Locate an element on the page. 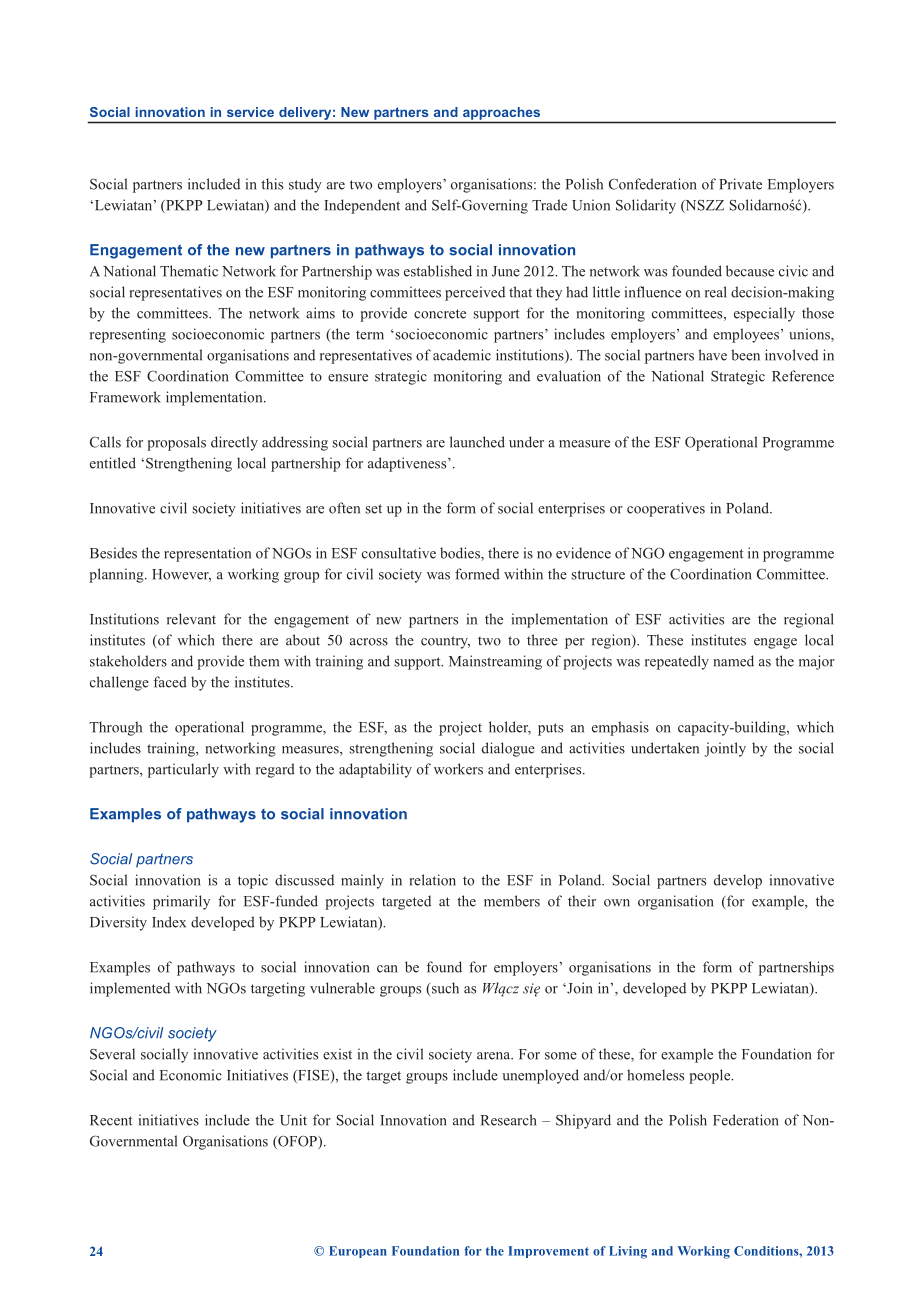 The width and height of the document is (924, 1308). faced is located at coordinates (170, 682).
